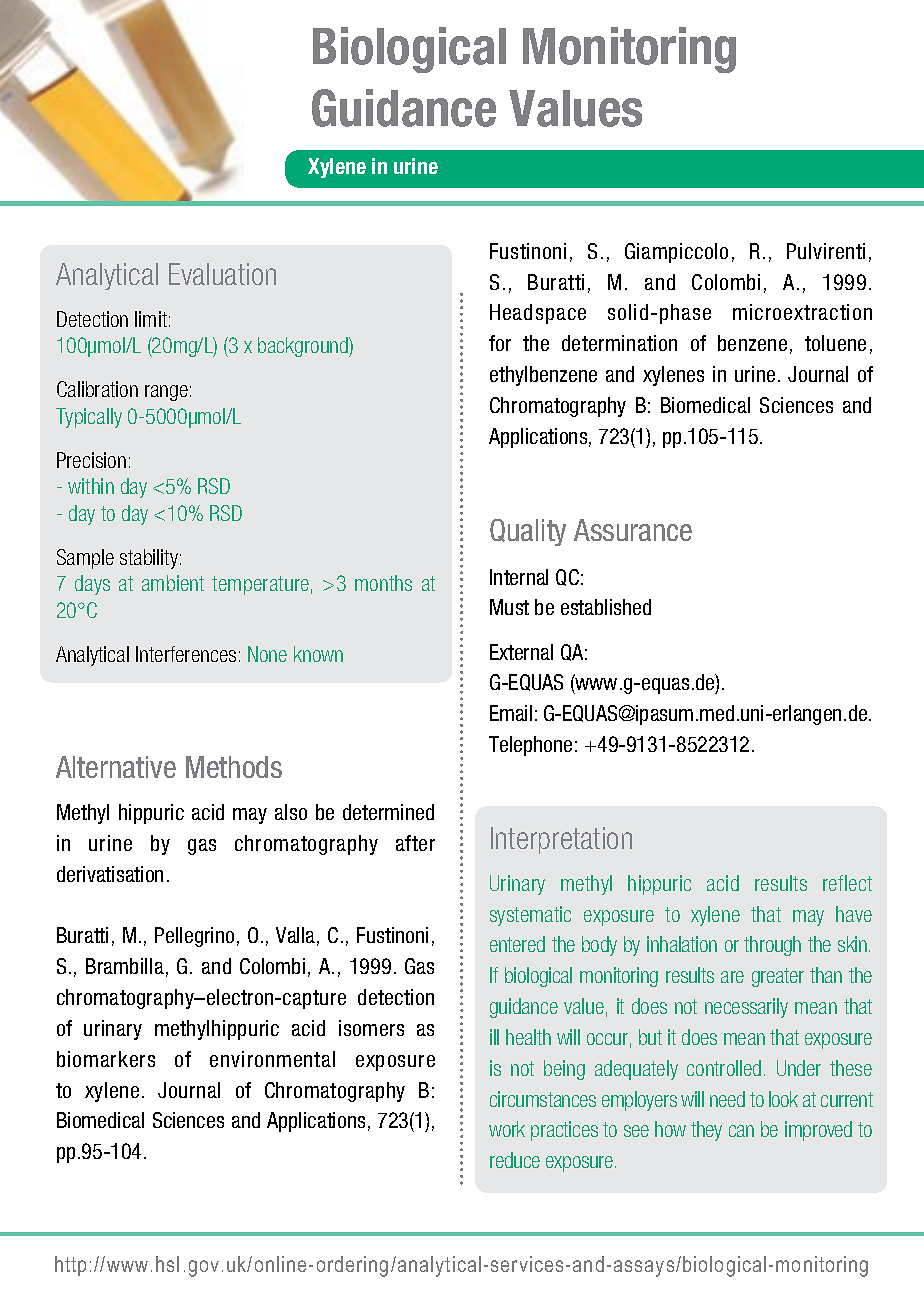 The image size is (924, 1311). What do you see at coordinates (633, 530) in the page?
I see `Assurance` at bounding box center [633, 530].
